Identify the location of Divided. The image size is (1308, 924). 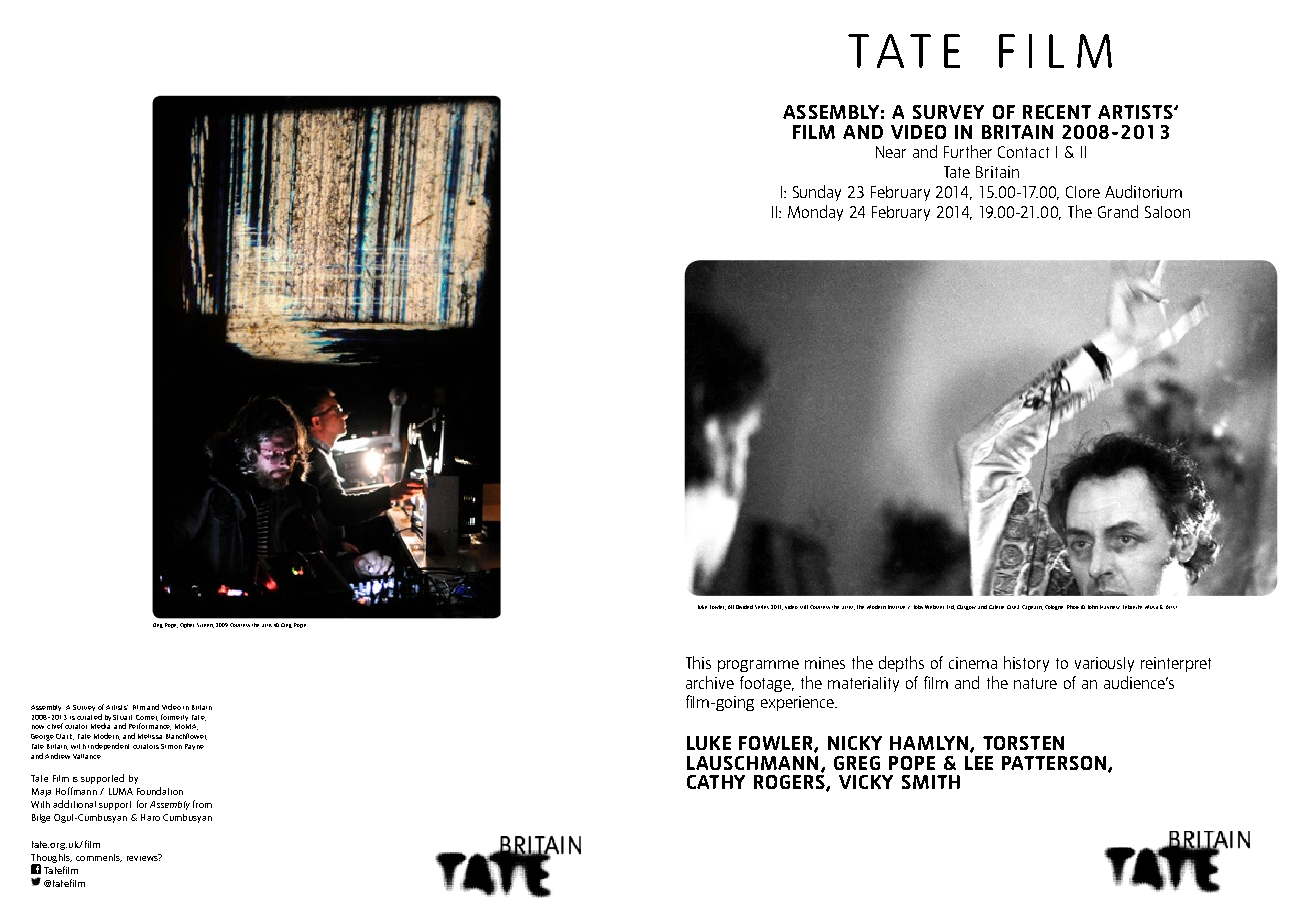
(744, 607).
